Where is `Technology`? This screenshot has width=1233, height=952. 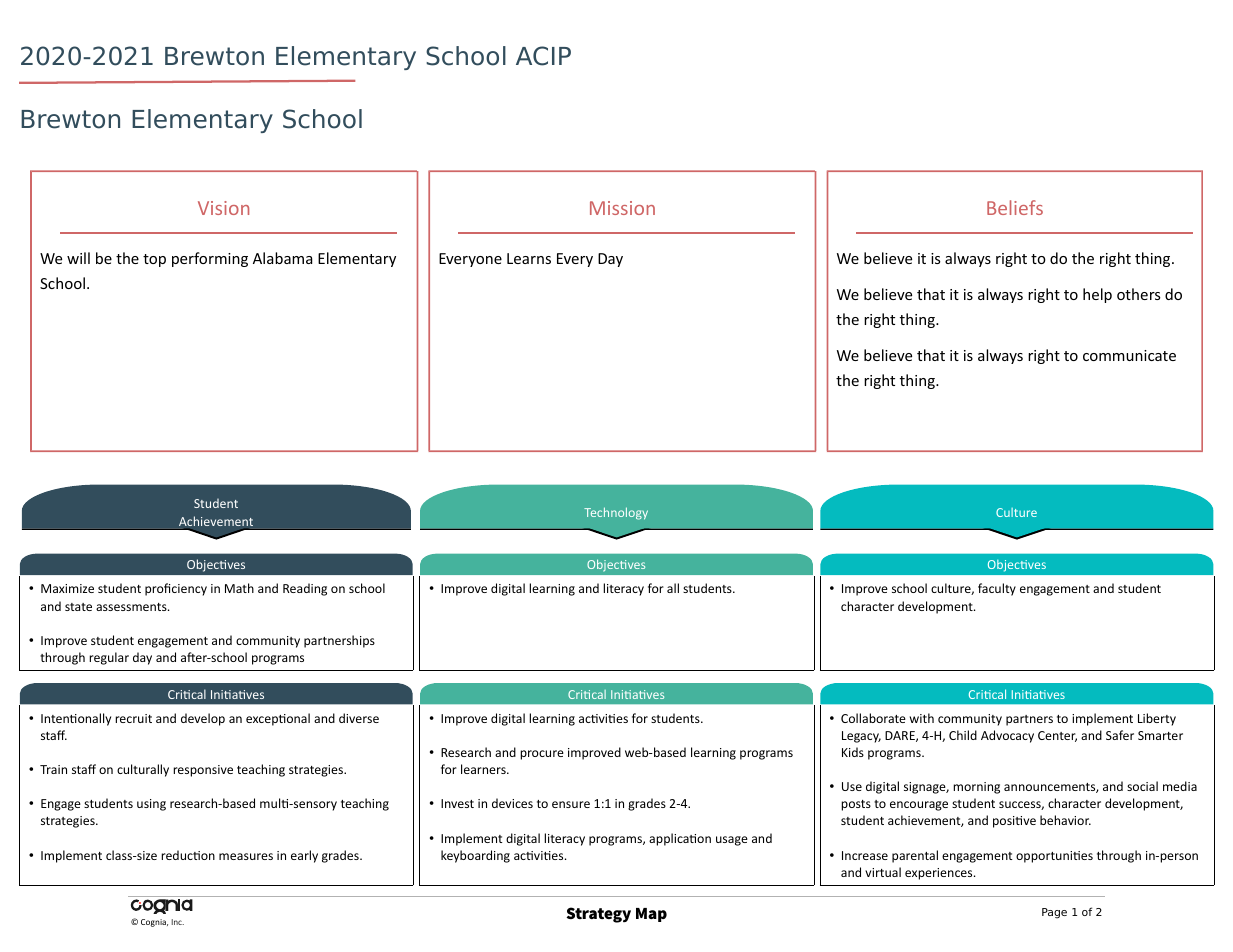 Technology is located at coordinates (616, 513).
